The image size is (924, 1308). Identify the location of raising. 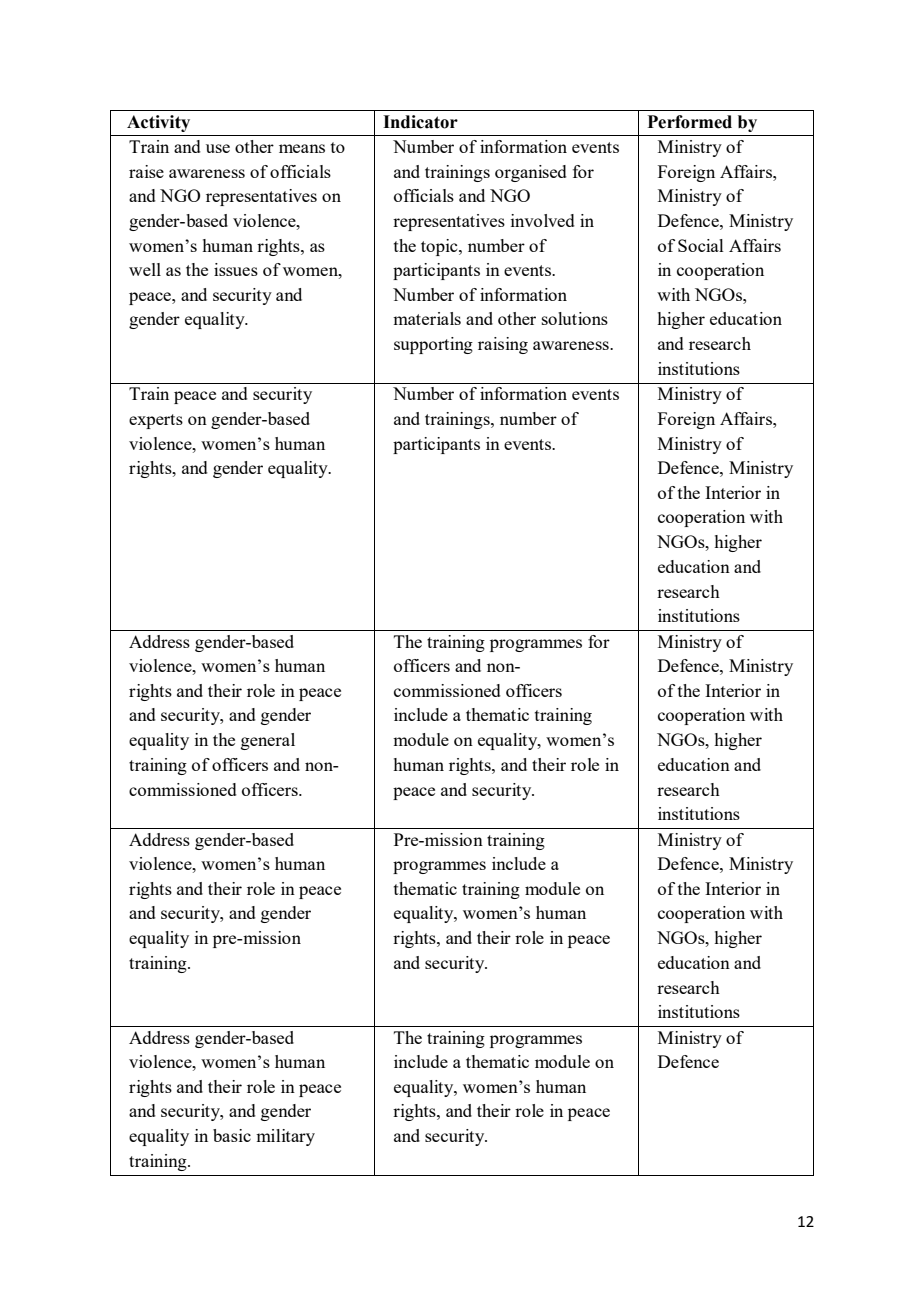
(503, 345).
